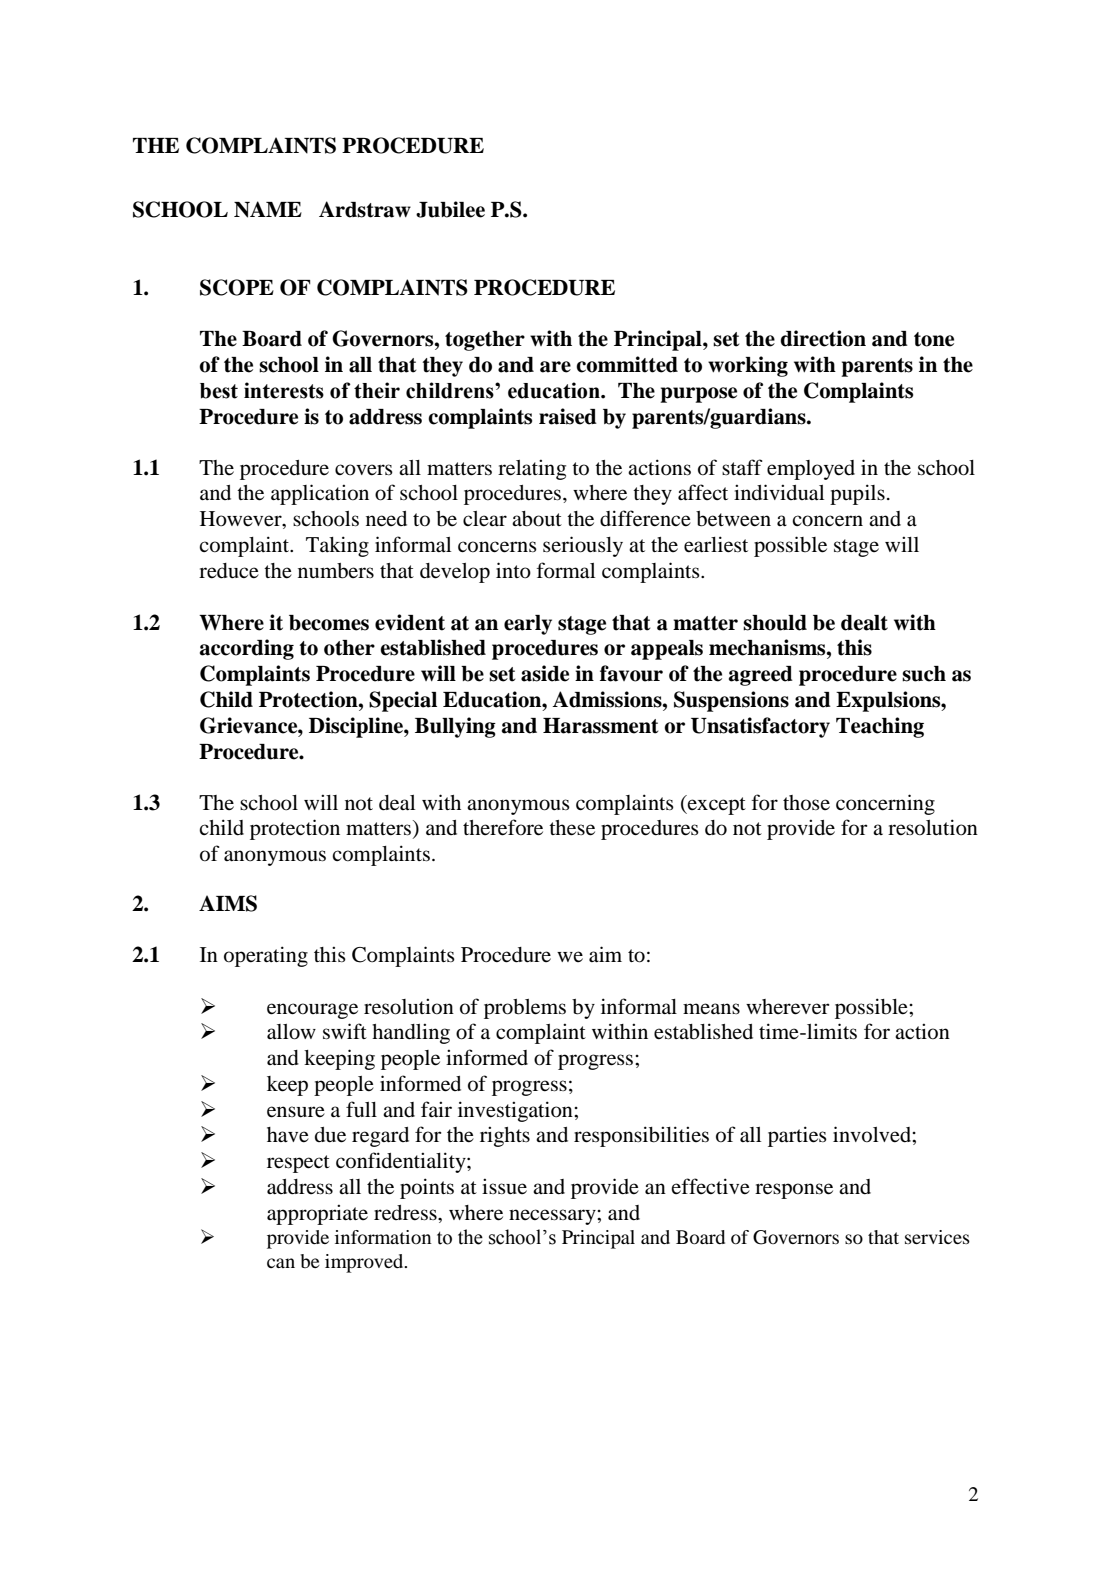 This page has width=1111, height=1572. I want to click on appropriate, so click(317, 1214).
